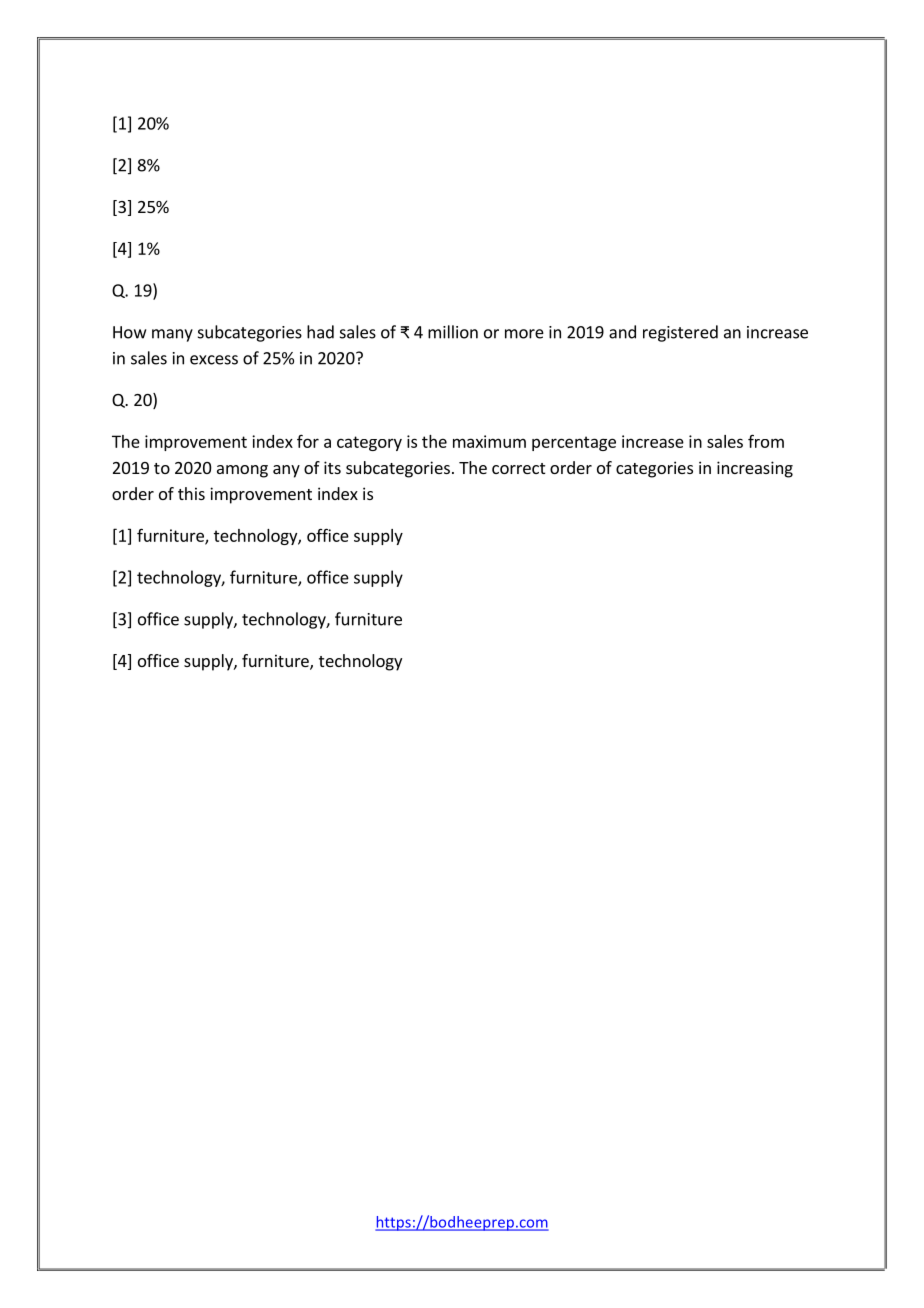 The height and width of the image is (1308, 924). I want to click on registered, so click(680, 333).
